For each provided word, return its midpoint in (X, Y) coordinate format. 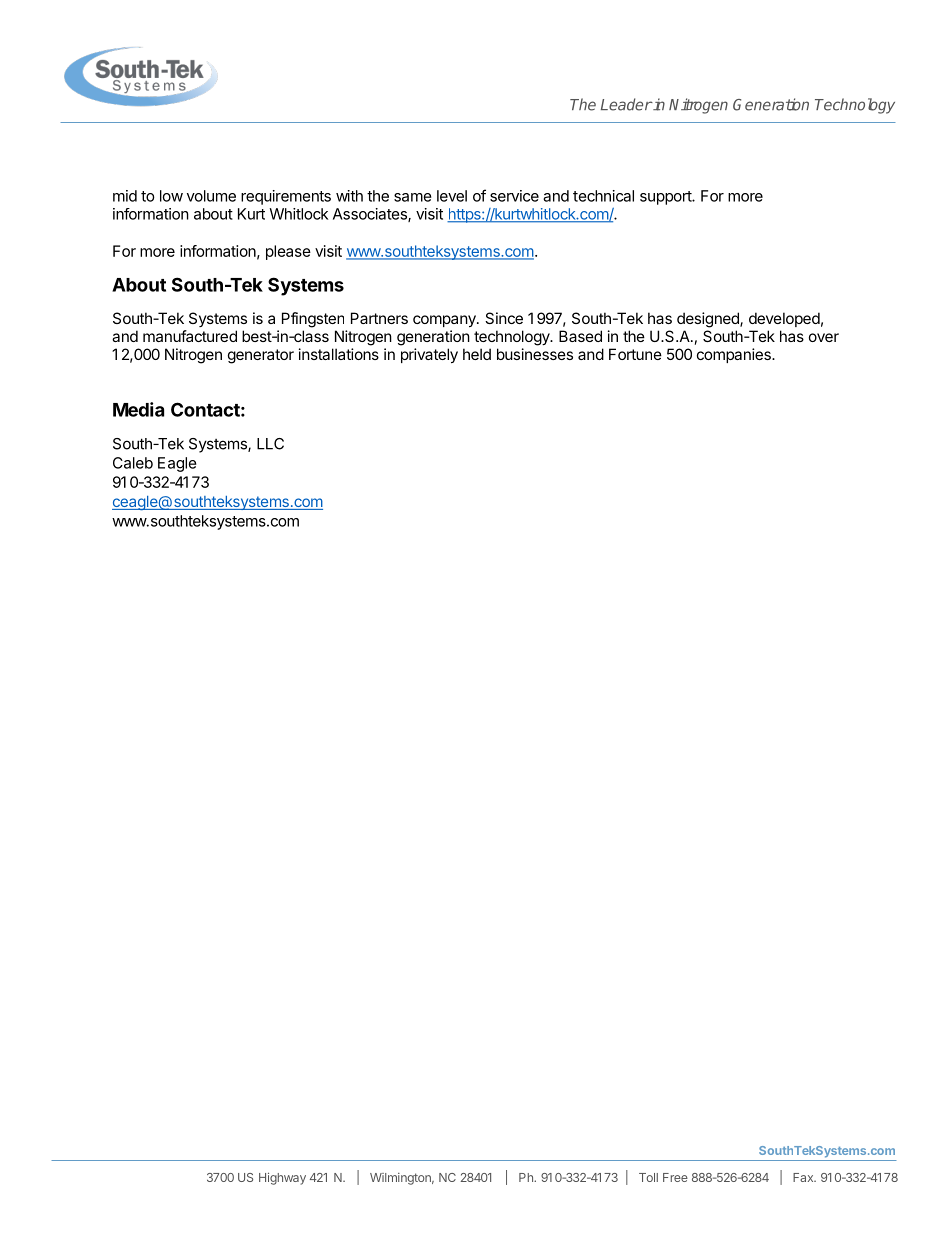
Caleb (133, 463)
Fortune (635, 354)
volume (211, 196)
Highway (282, 1178)
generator (261, 356)
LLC (270, 444)
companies (735, 355)
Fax (804, 1177)
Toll (648, 1177)
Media (138, 409)
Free (675, 1177)
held (477, 354)
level (452, 196)
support (666, 198)
